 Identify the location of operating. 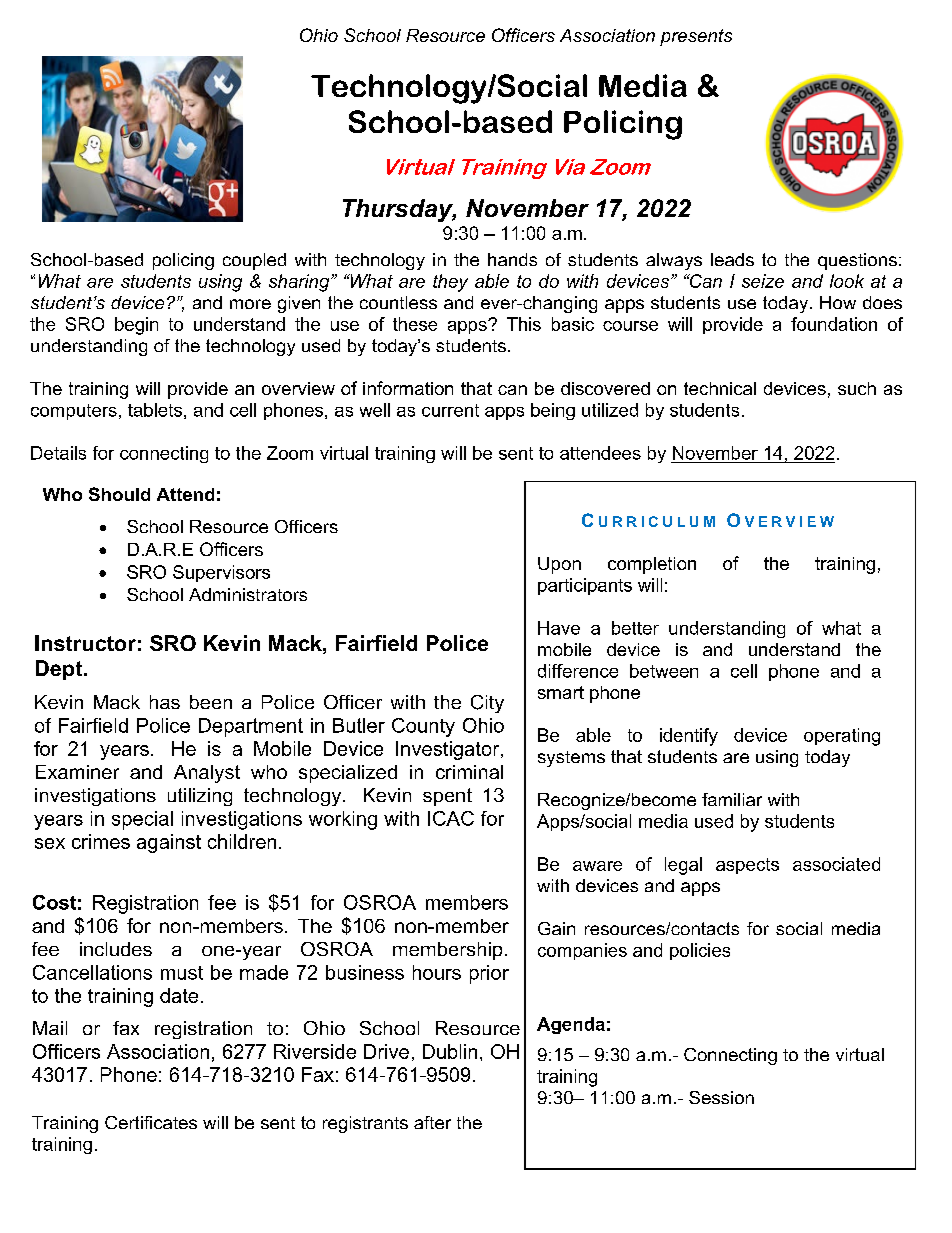
(842, 737).
